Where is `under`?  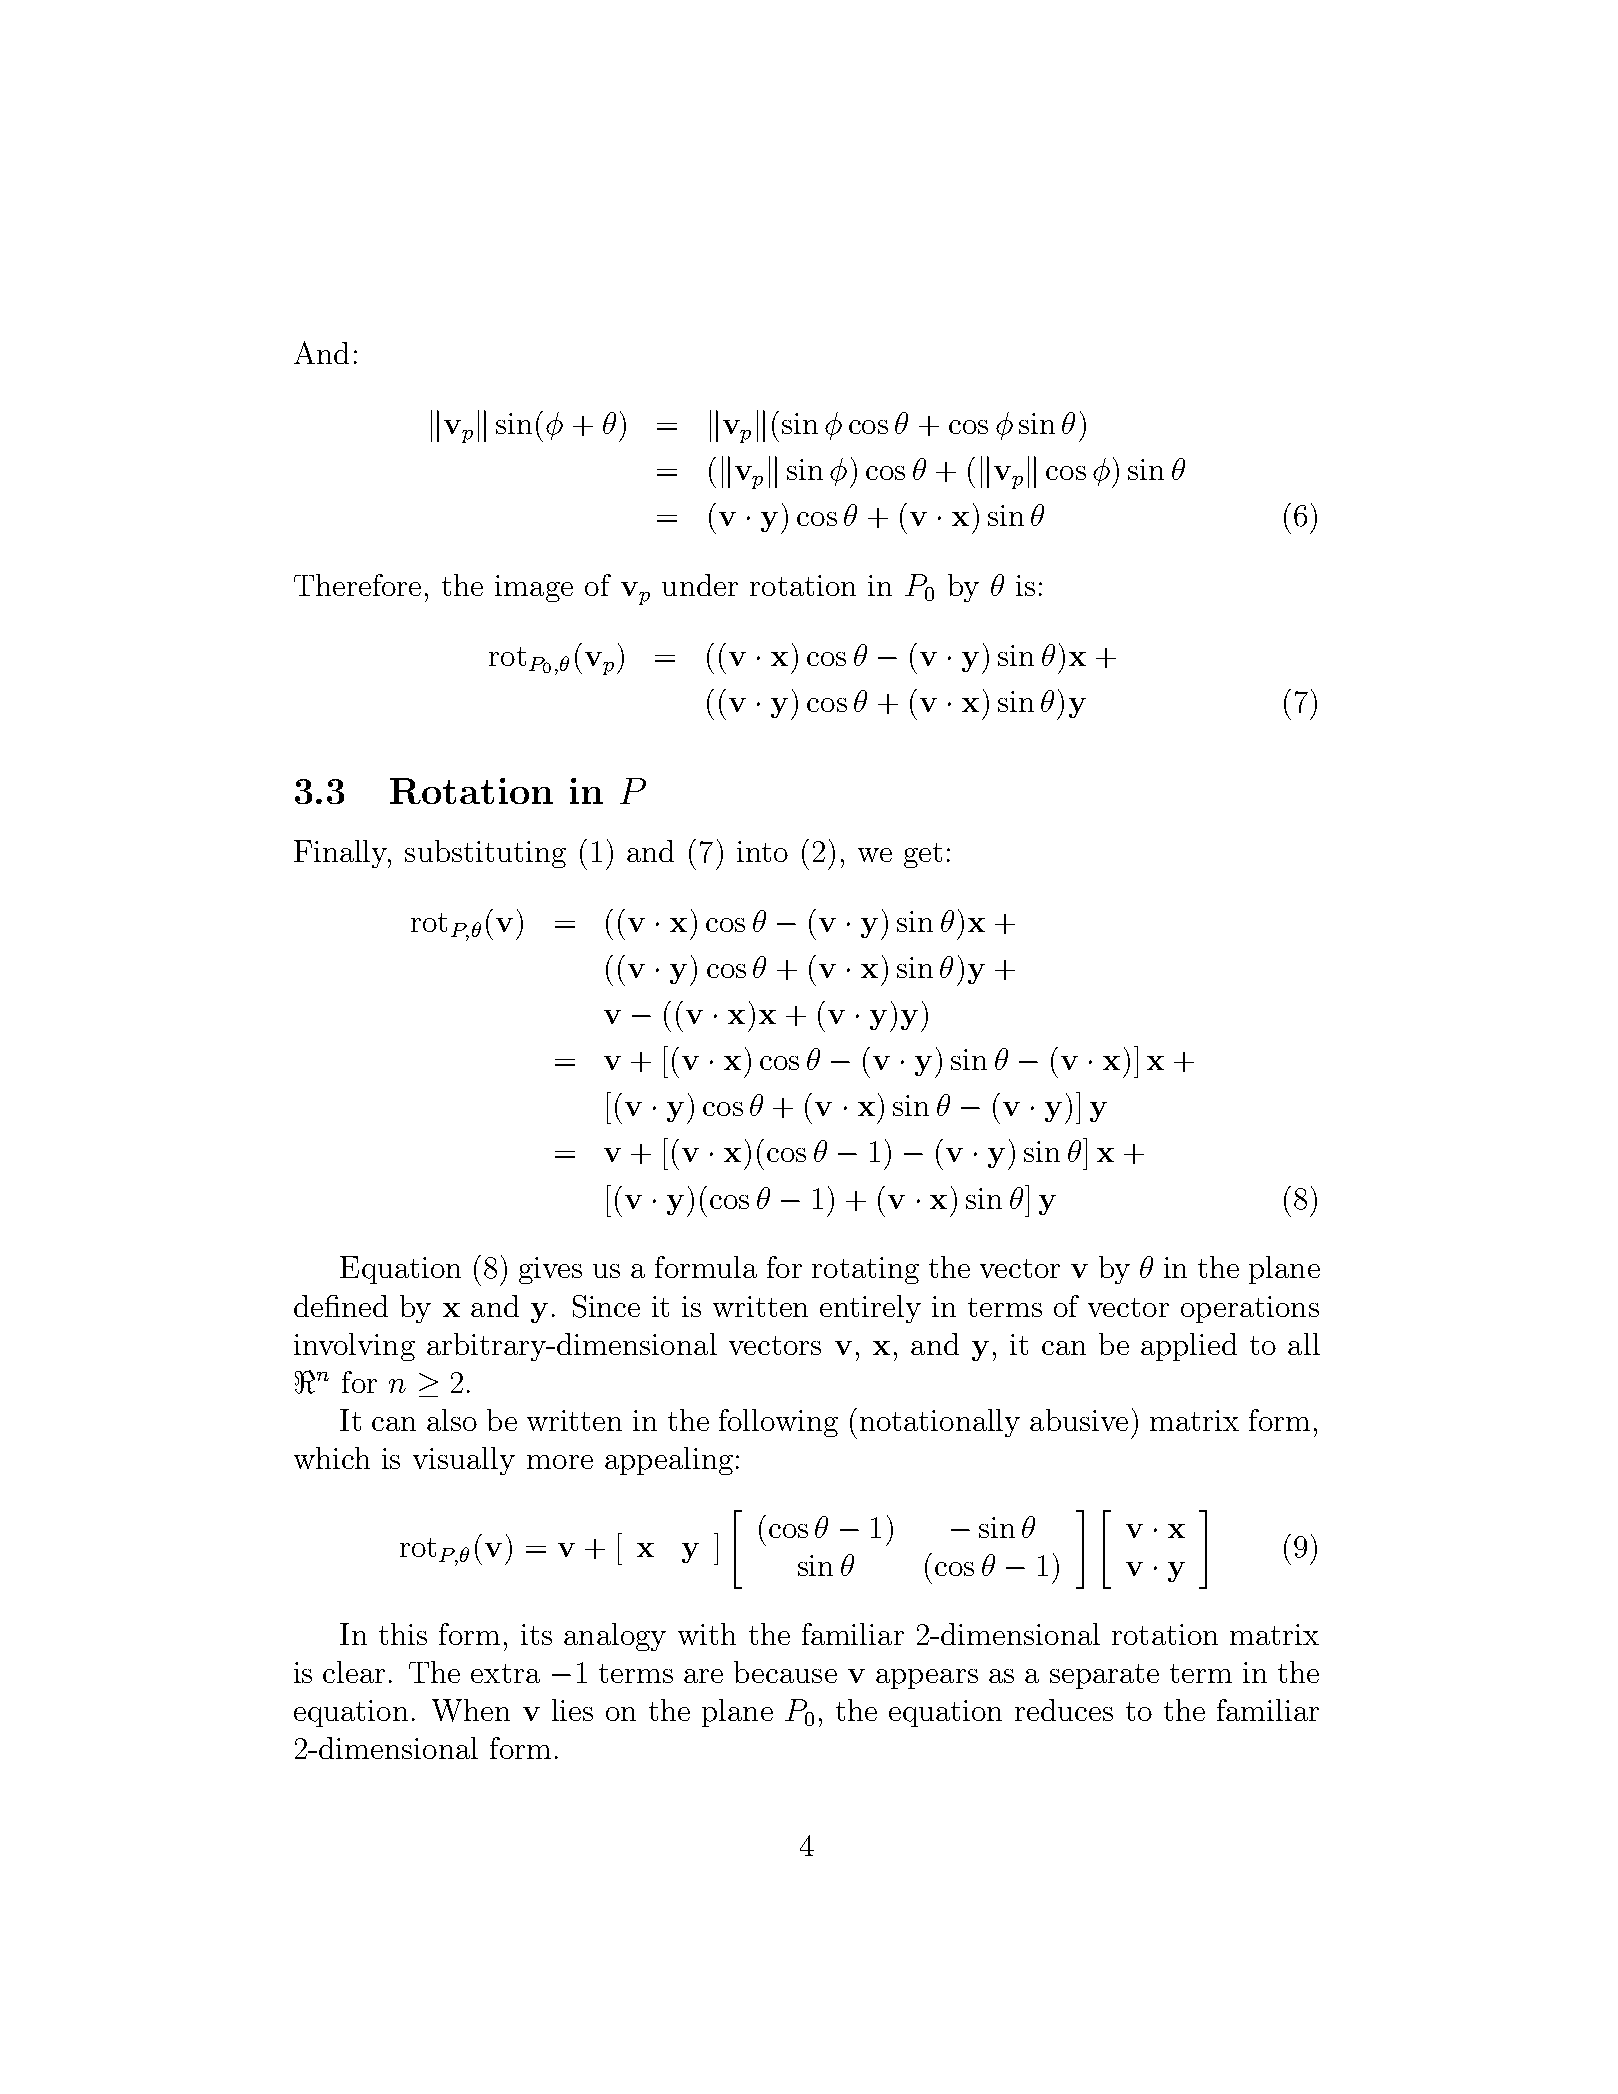
under is located at coordinates (700, 585).
